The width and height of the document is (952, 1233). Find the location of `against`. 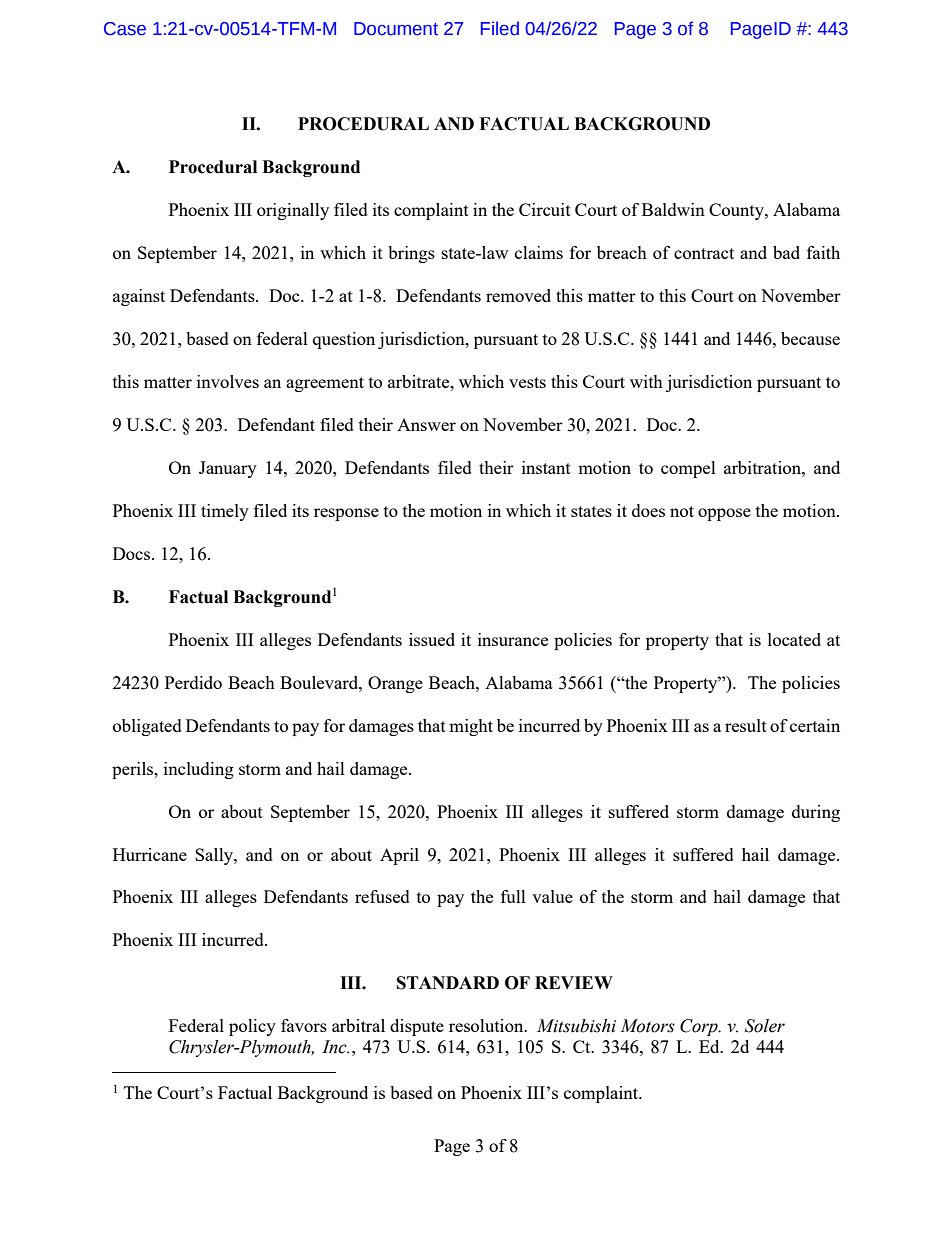

against is located at coordinates (139, 297).
